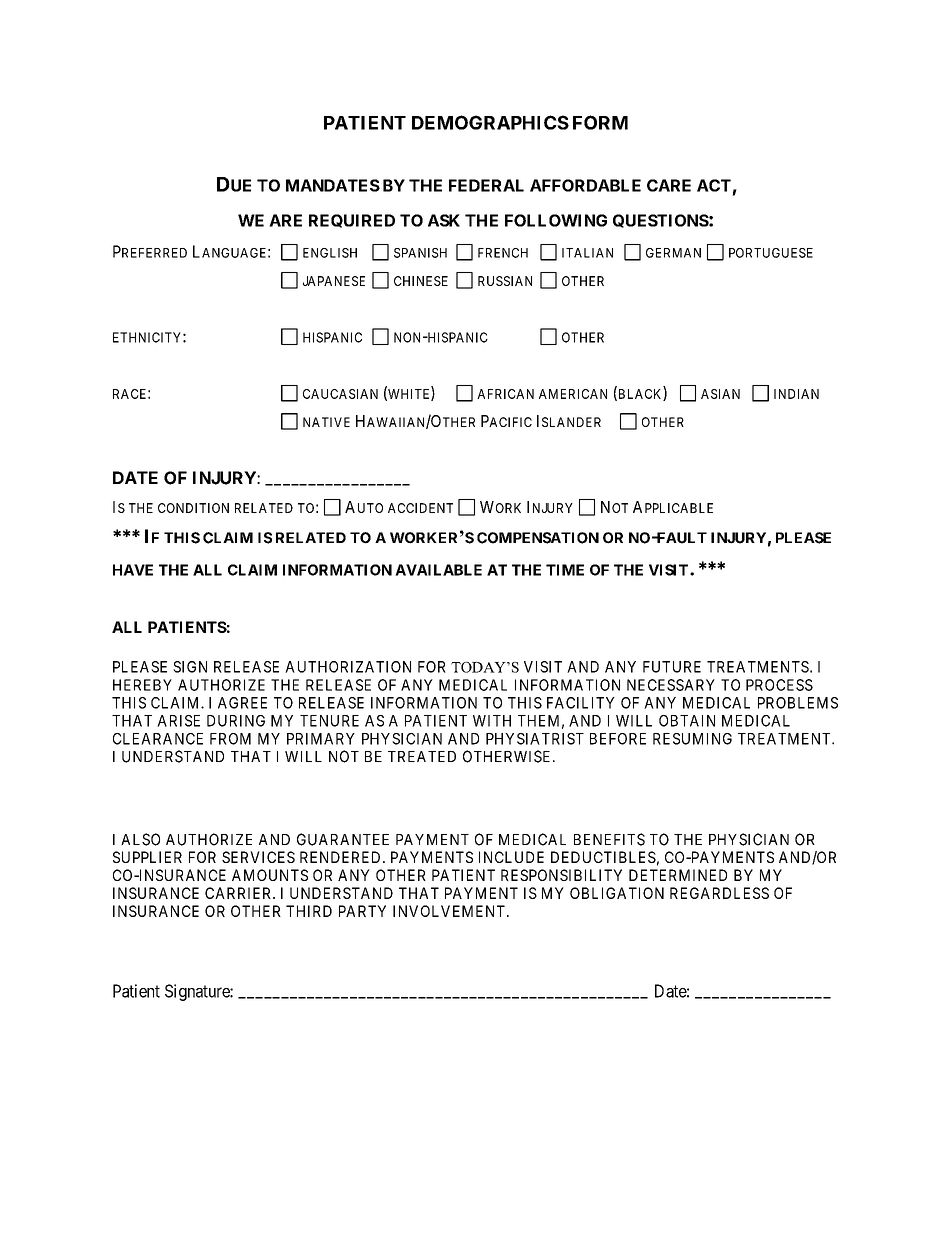 Image resolution: width=952 pixels, height=1233 pixels. I want to click on TIME, so click(565, 570).
